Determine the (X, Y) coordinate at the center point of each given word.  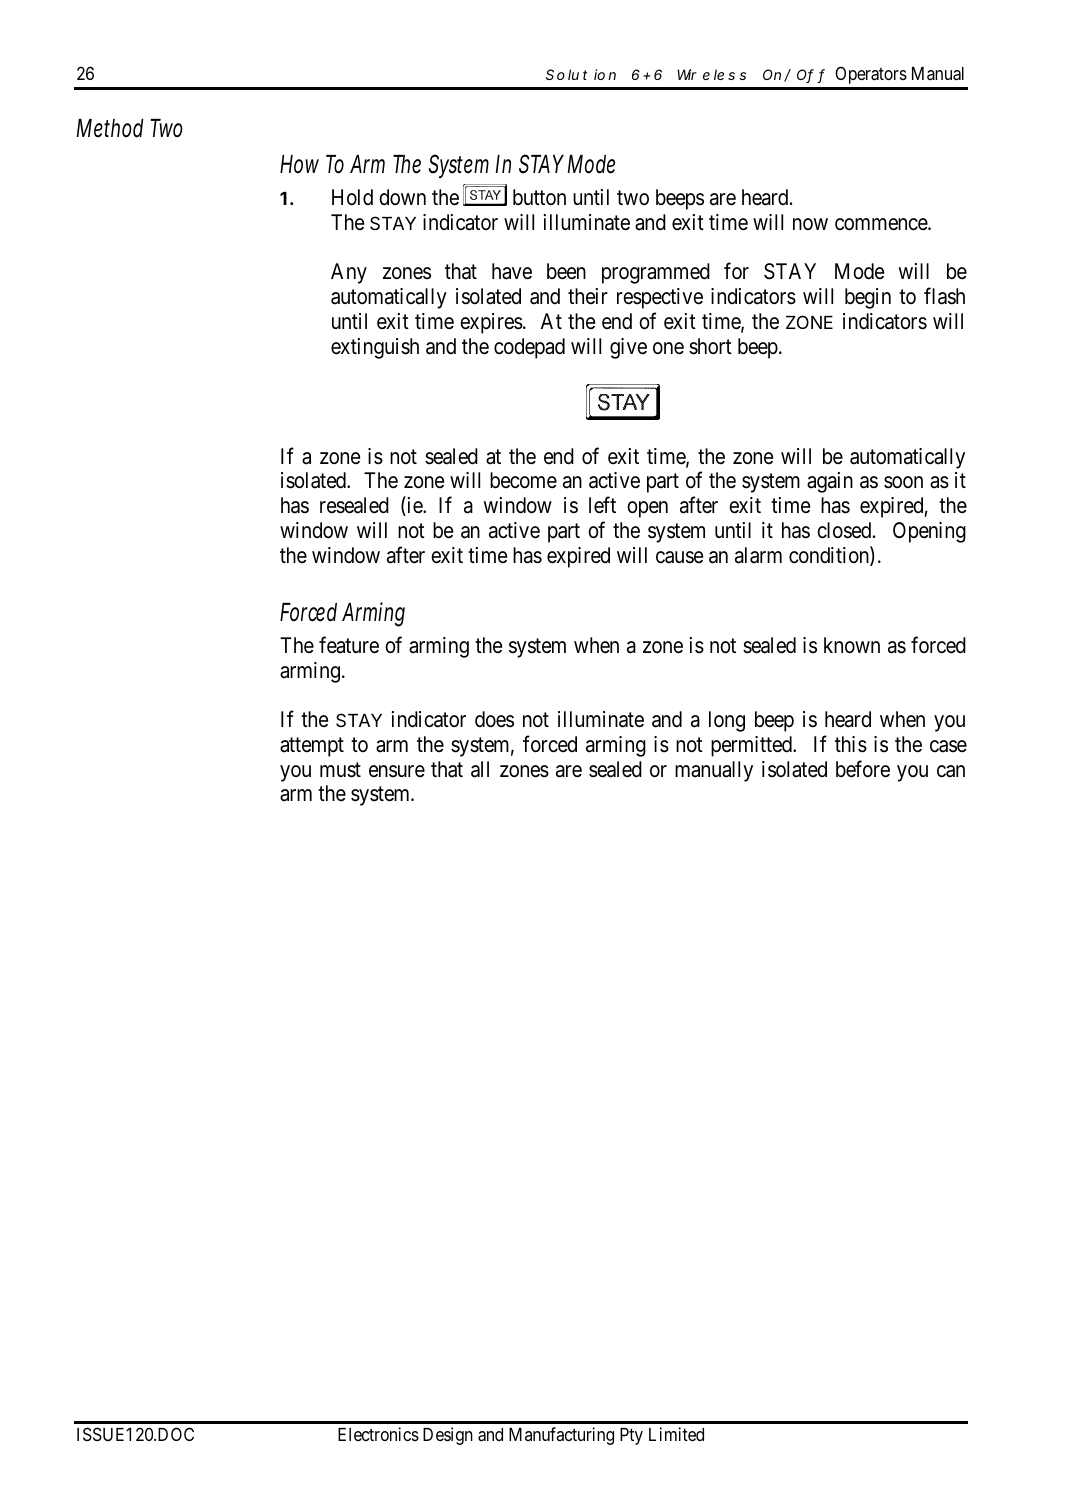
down (402, 197)
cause (679, 557)
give (628, 348)
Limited (676, 1434)
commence (882, 224)
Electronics (378, 1434)
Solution (581, 74)
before (863, 769)
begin (868, 298)
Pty (631, 1436)
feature (349, 645)
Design (448, 1436)
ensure (397, 771)
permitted (753, 746)
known (852, 645)
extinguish (375, 348)
